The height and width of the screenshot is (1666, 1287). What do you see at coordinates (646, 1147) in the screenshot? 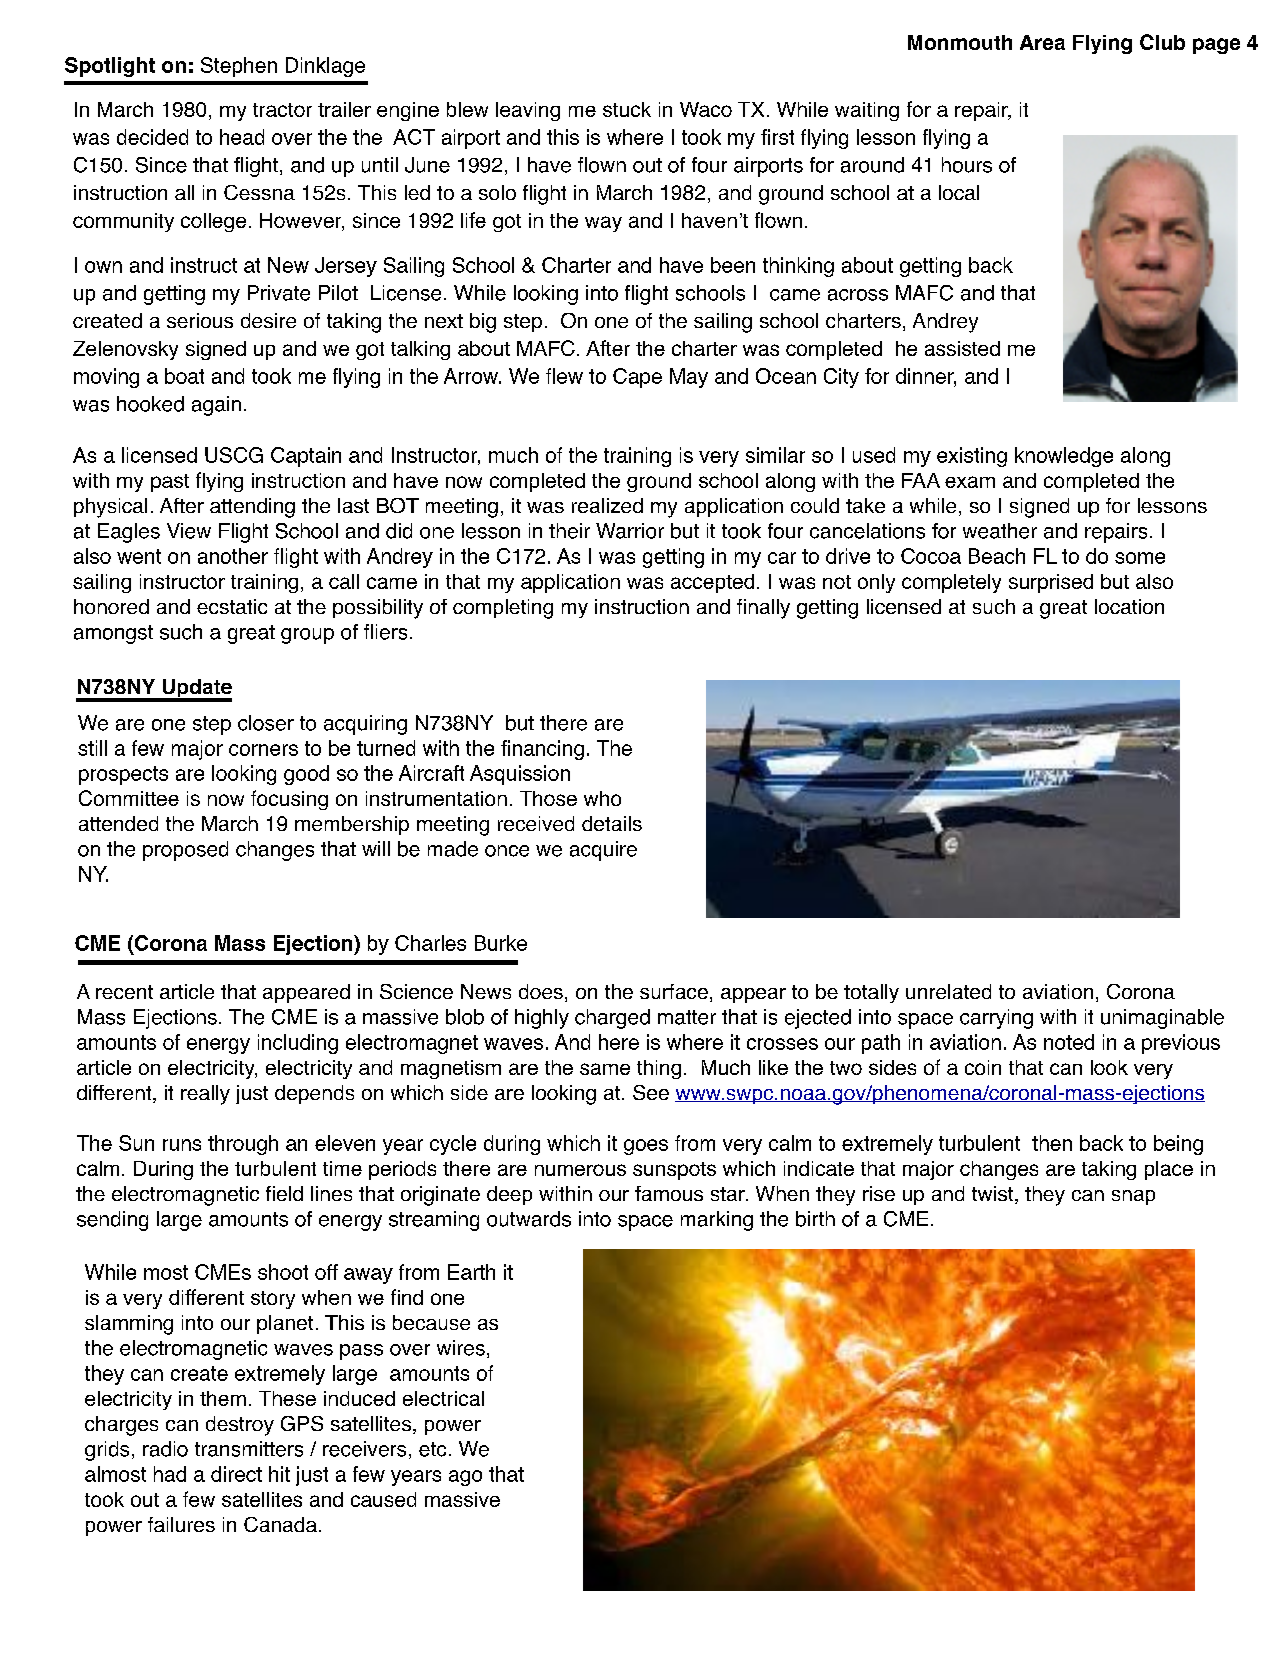
I see `goes` at bounding box center [646, 1147].
